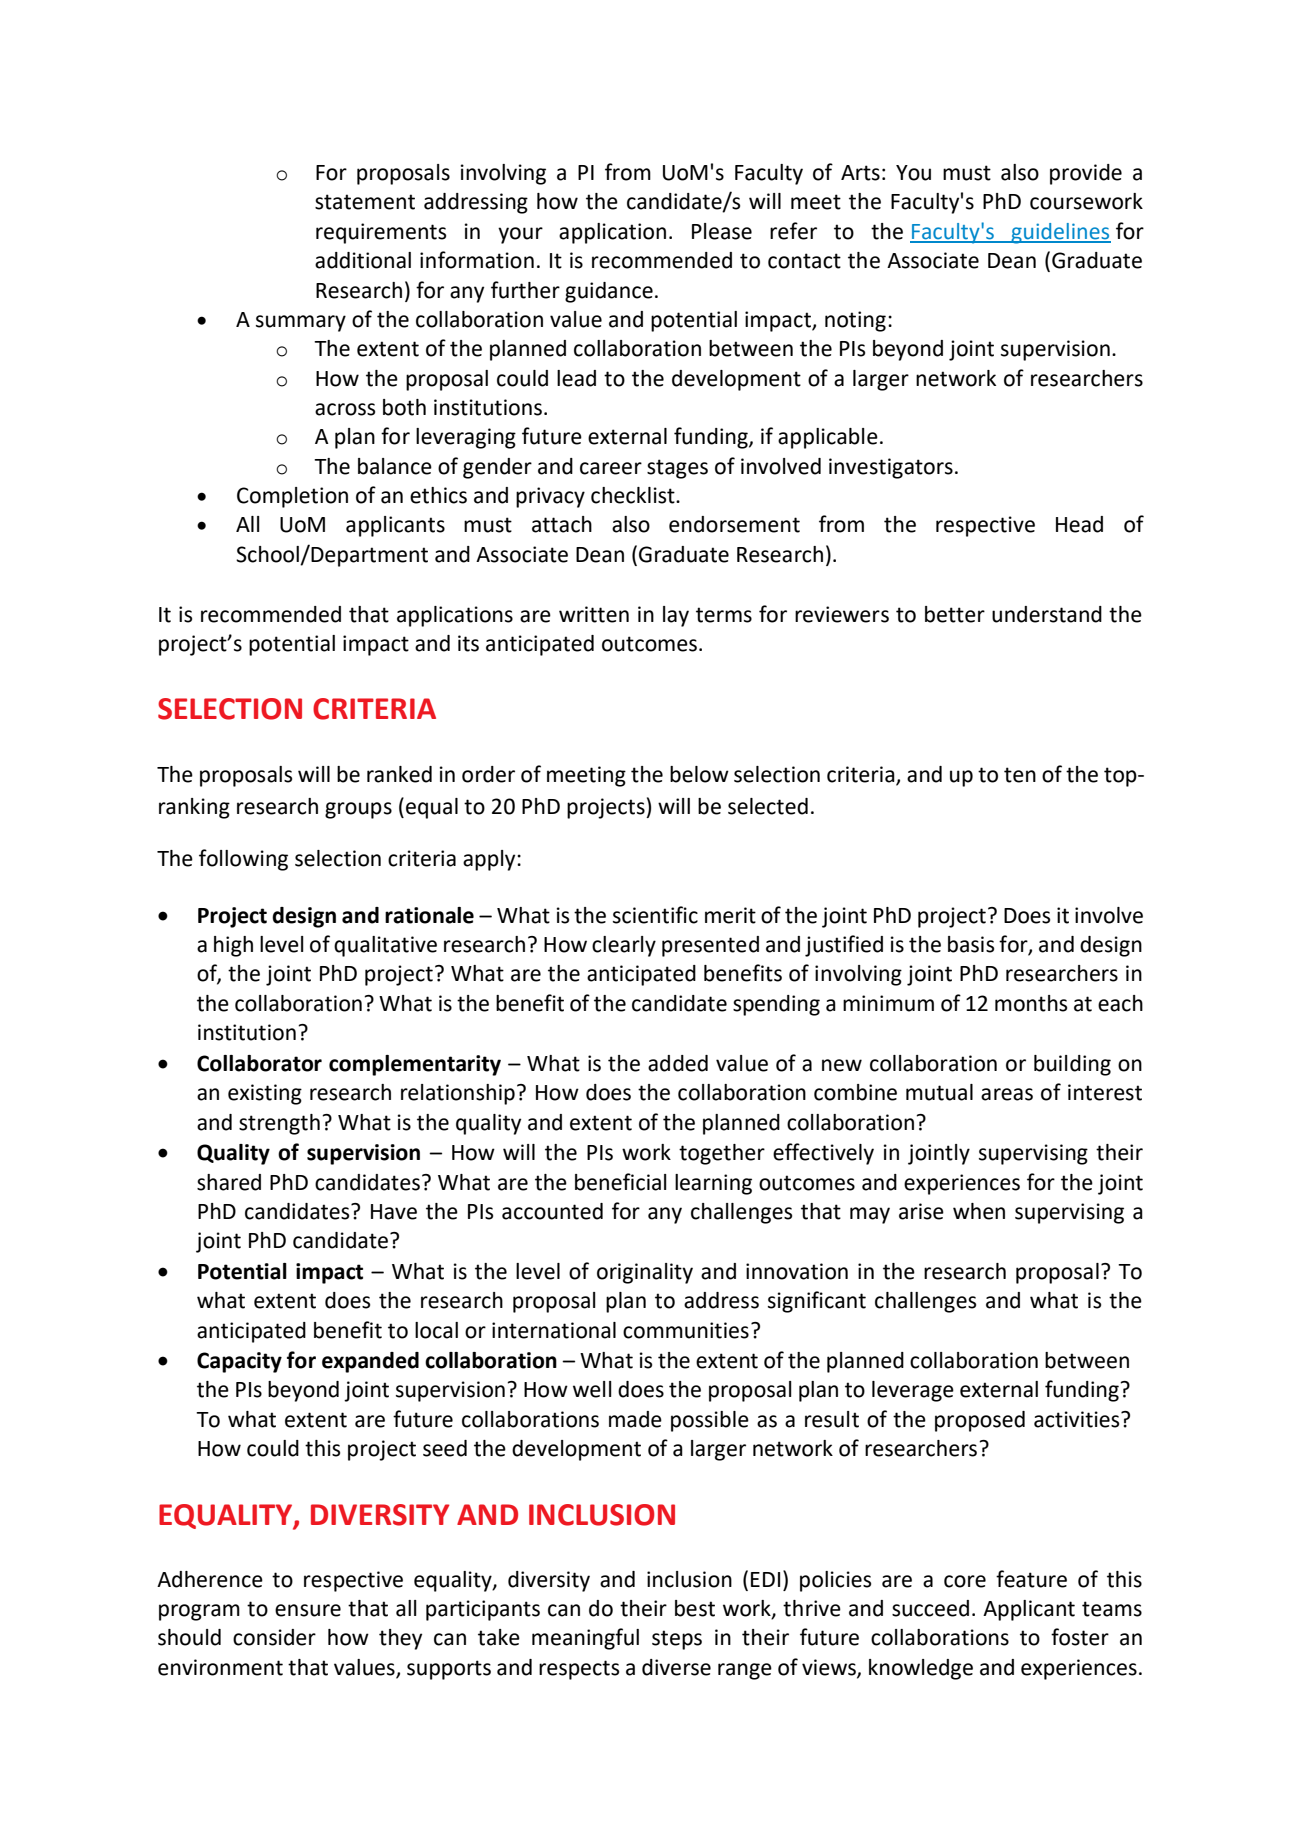 The width and height of the screenshot is (1301, 1840). What do you see at coordinates (971, 944) in the screenshot?
I see `basis` at bounding box center [971, 944].
